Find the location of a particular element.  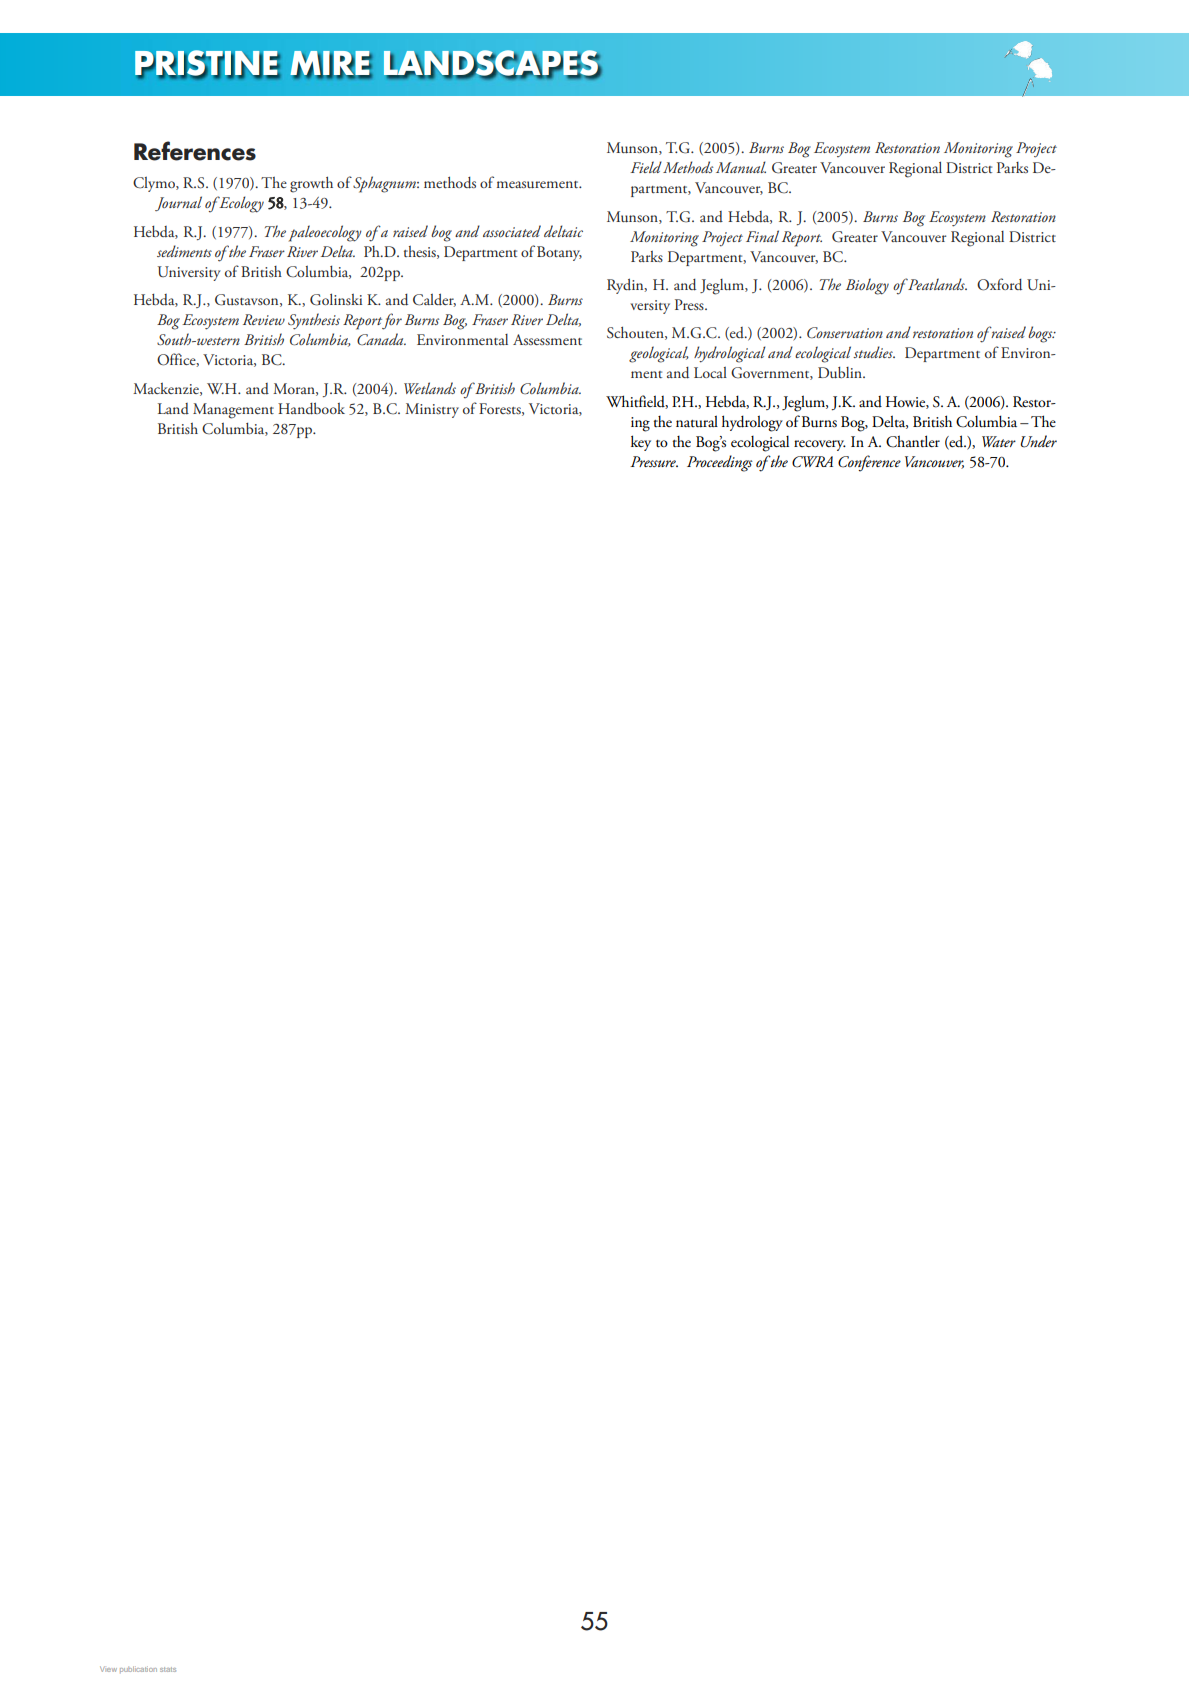

publication is located at coordinates (138, 1669).
